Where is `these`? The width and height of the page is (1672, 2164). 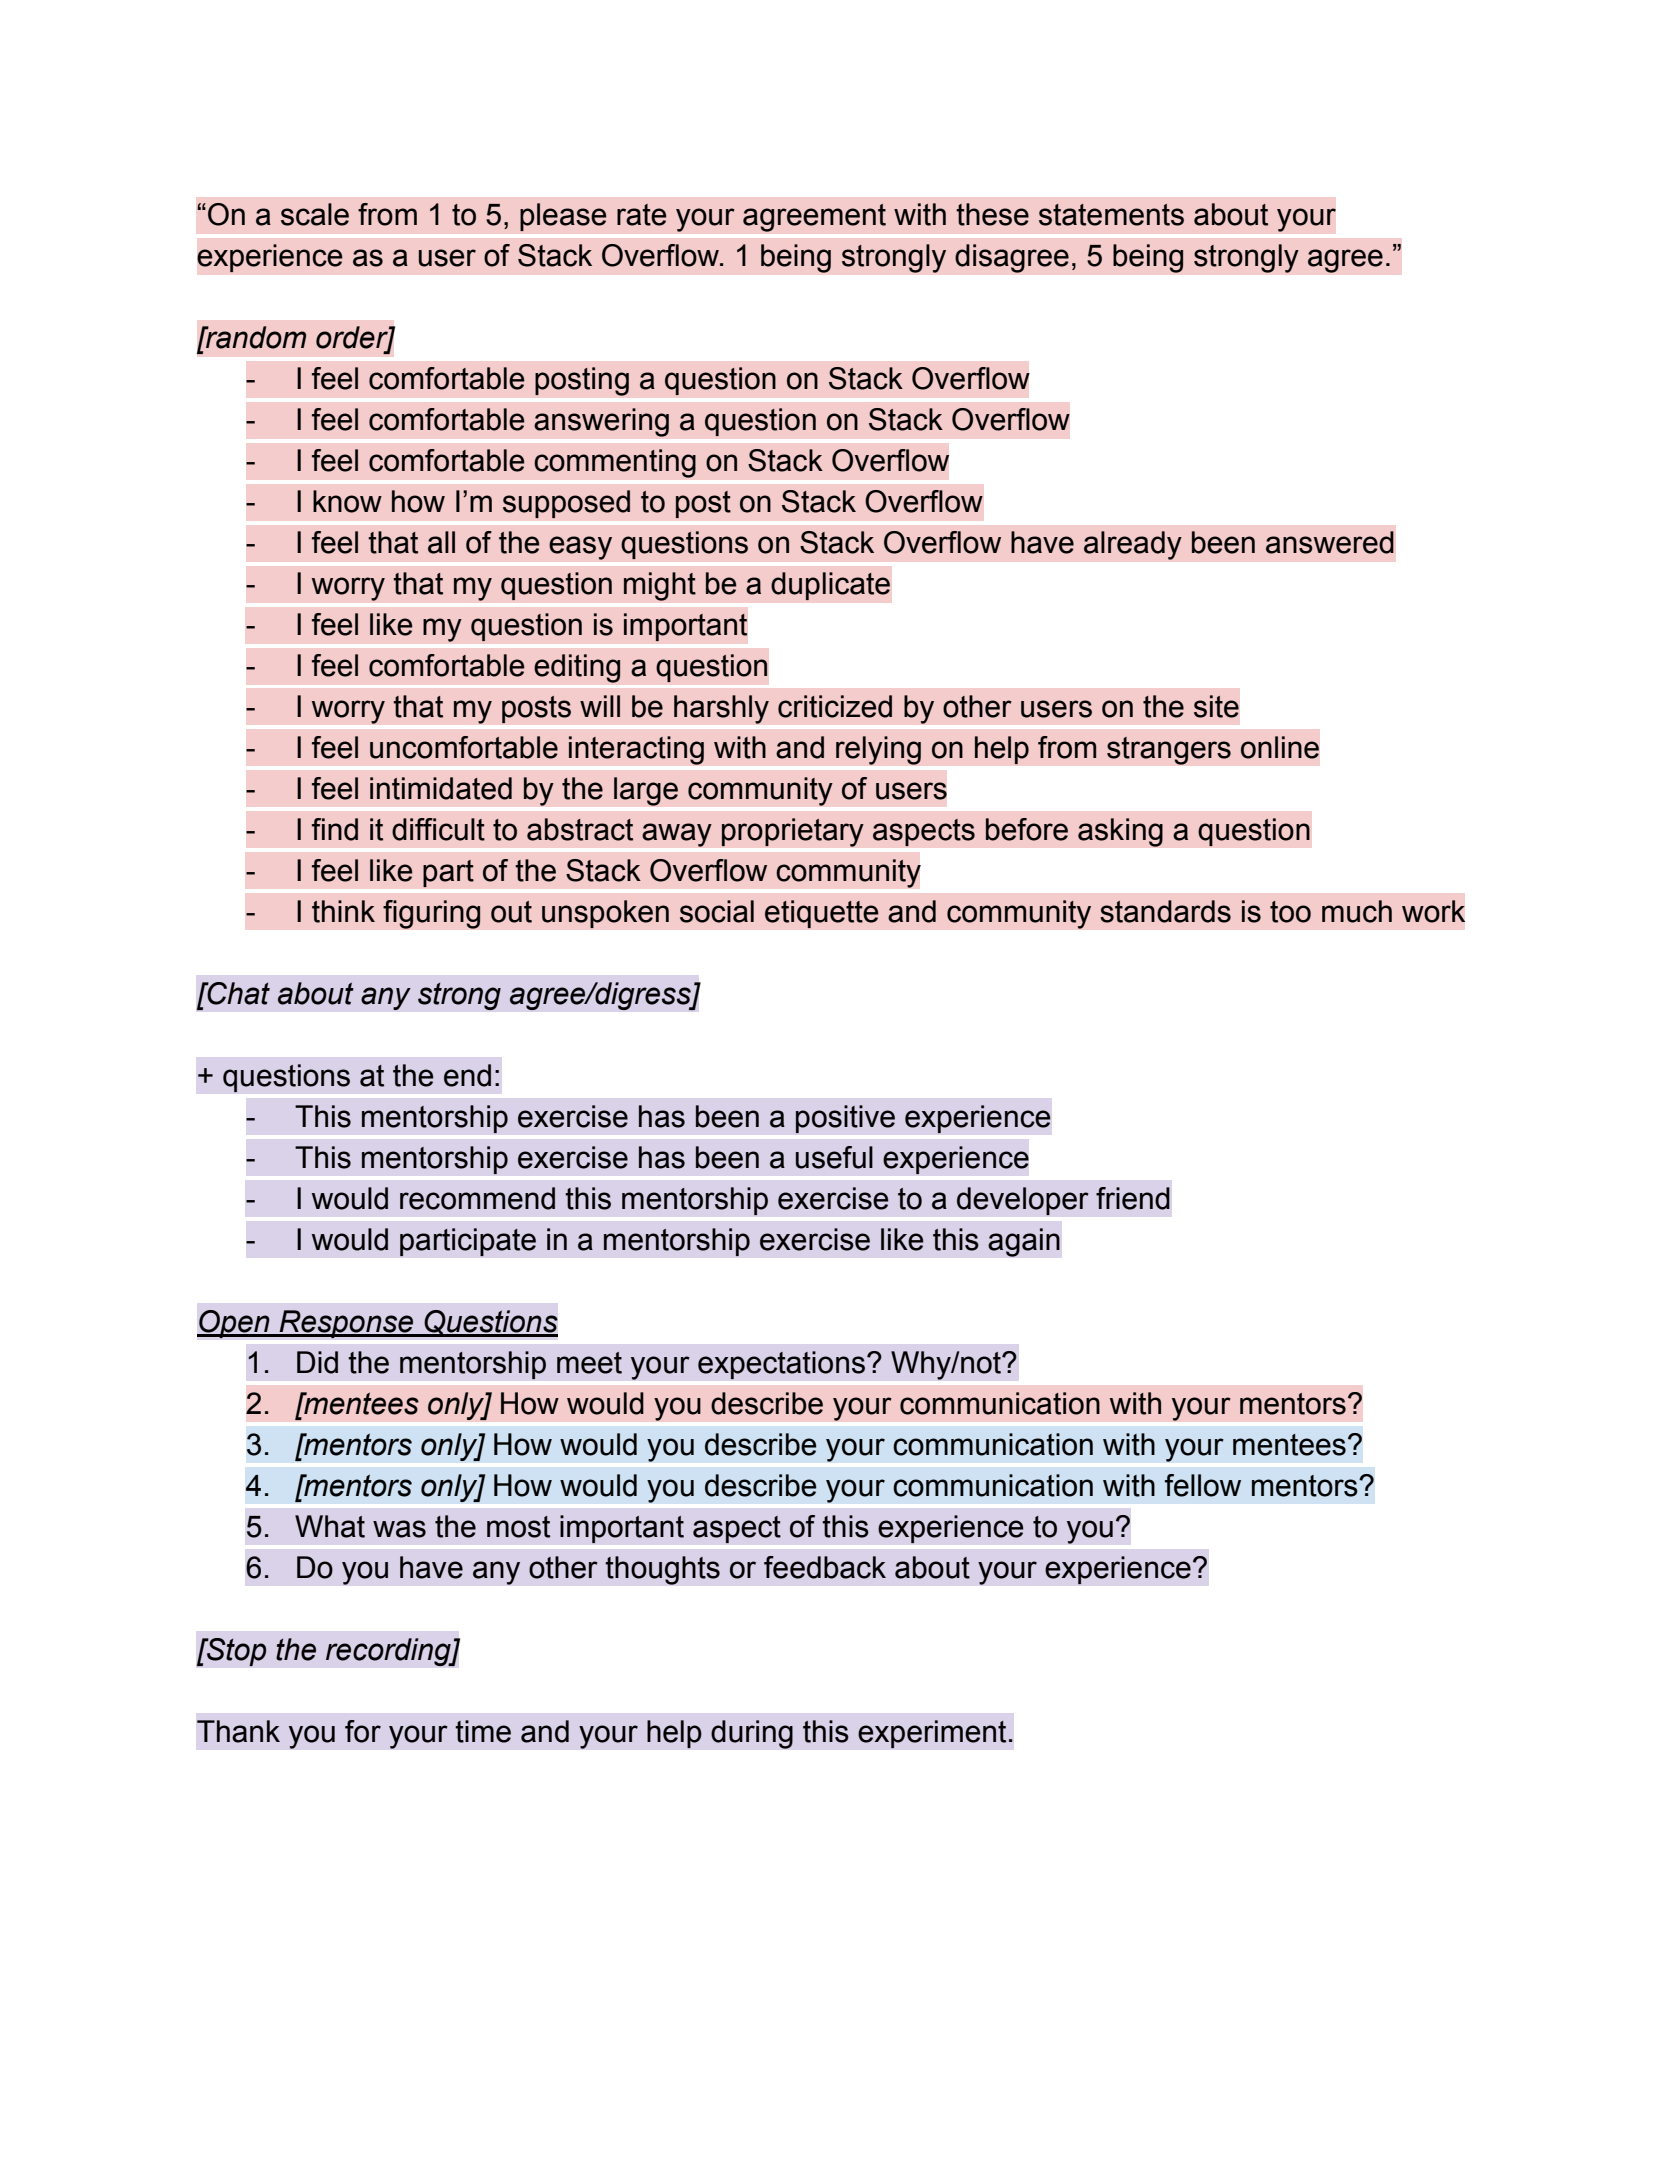
these is located at coordinates (992, 214).
